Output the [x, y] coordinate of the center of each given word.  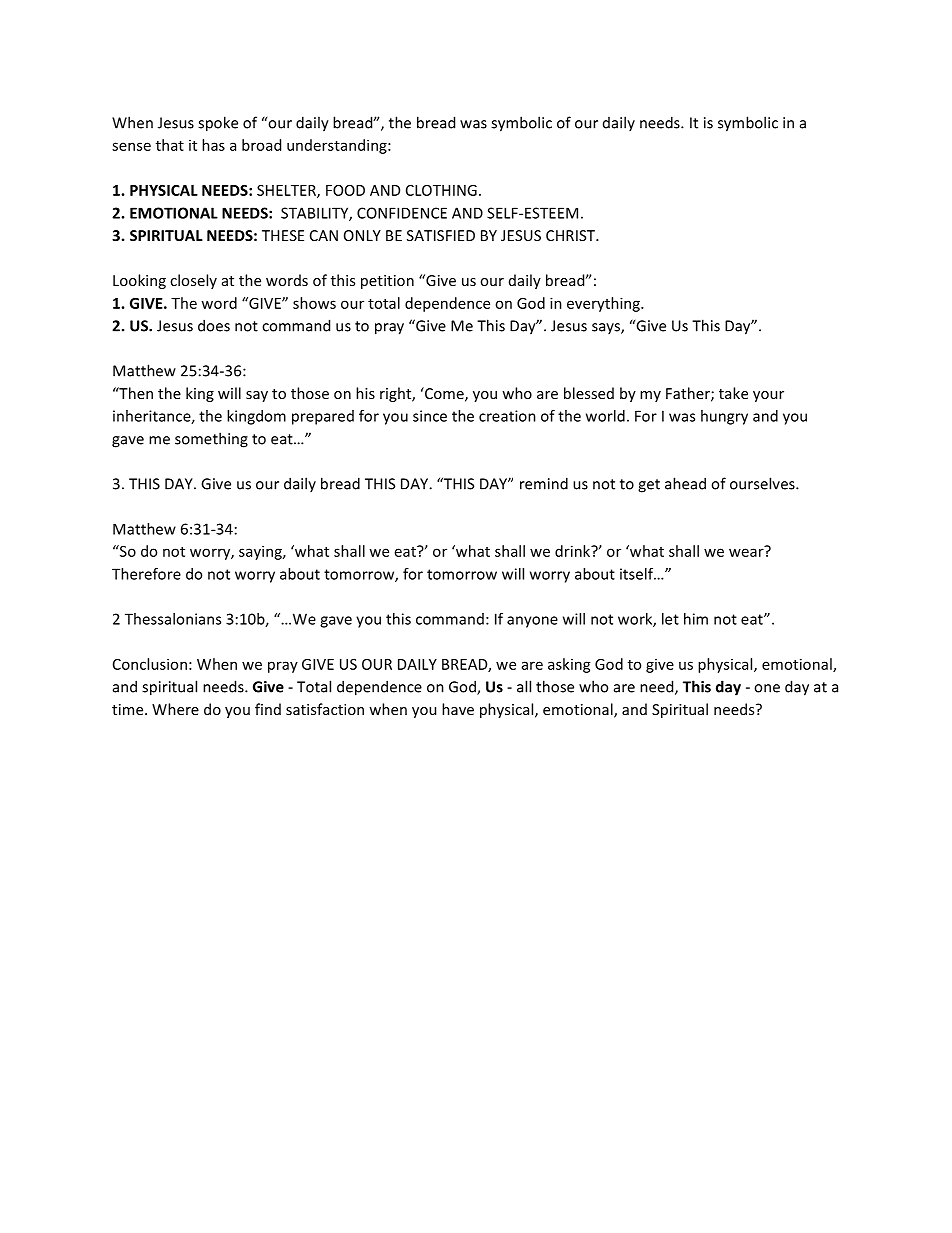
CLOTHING [441, 190]
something [211, 440]
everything [604, 304]
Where [175, 709]
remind [544, 483]
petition [387, 282]
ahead [685, 483]
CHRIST [572, 235]
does [214, 325]
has [213, 145]
